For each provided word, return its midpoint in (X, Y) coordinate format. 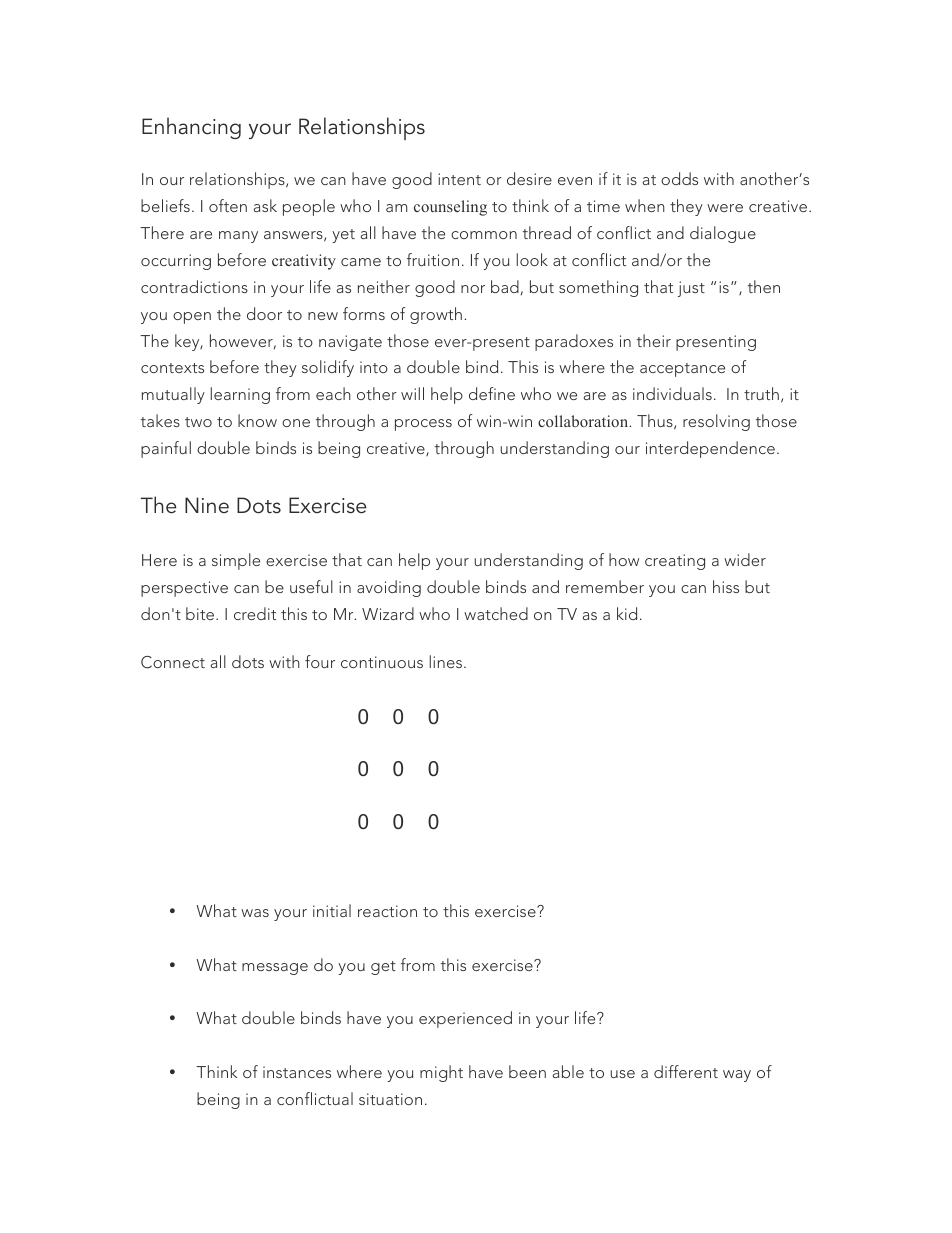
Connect (173, 662)
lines (445, 661)
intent (459, 179)
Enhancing (191, 128)
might (441, 1073)
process (423, 425)
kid (627, 613)
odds (679, 178)
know (257, 420)
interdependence (710, 449)
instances (297, 1072)
